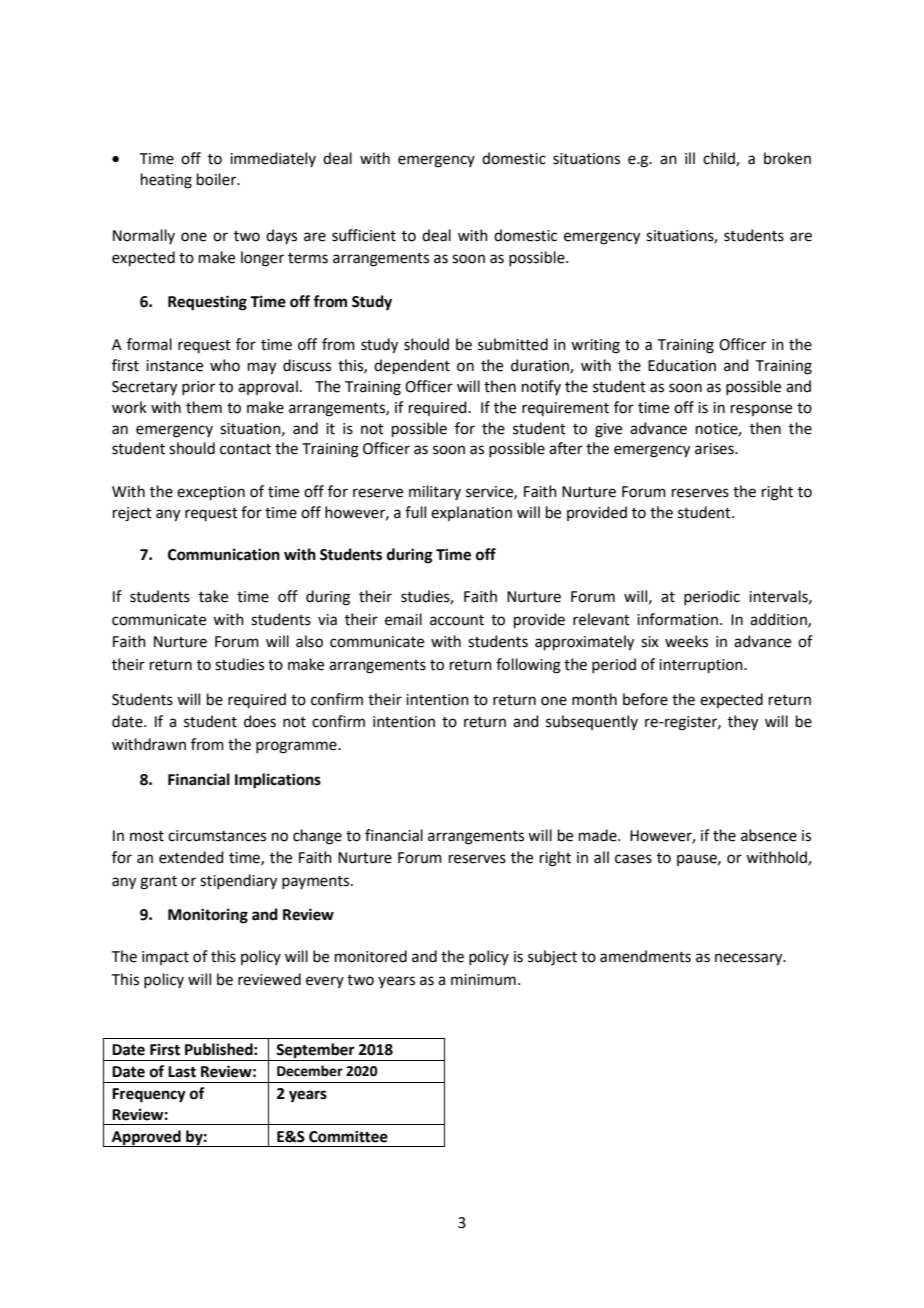 Image resolution: width=924 pixels, height=1308 pixels. Describe the element at coordinates (182, 1072) in the image. I see `Last` at that location.
